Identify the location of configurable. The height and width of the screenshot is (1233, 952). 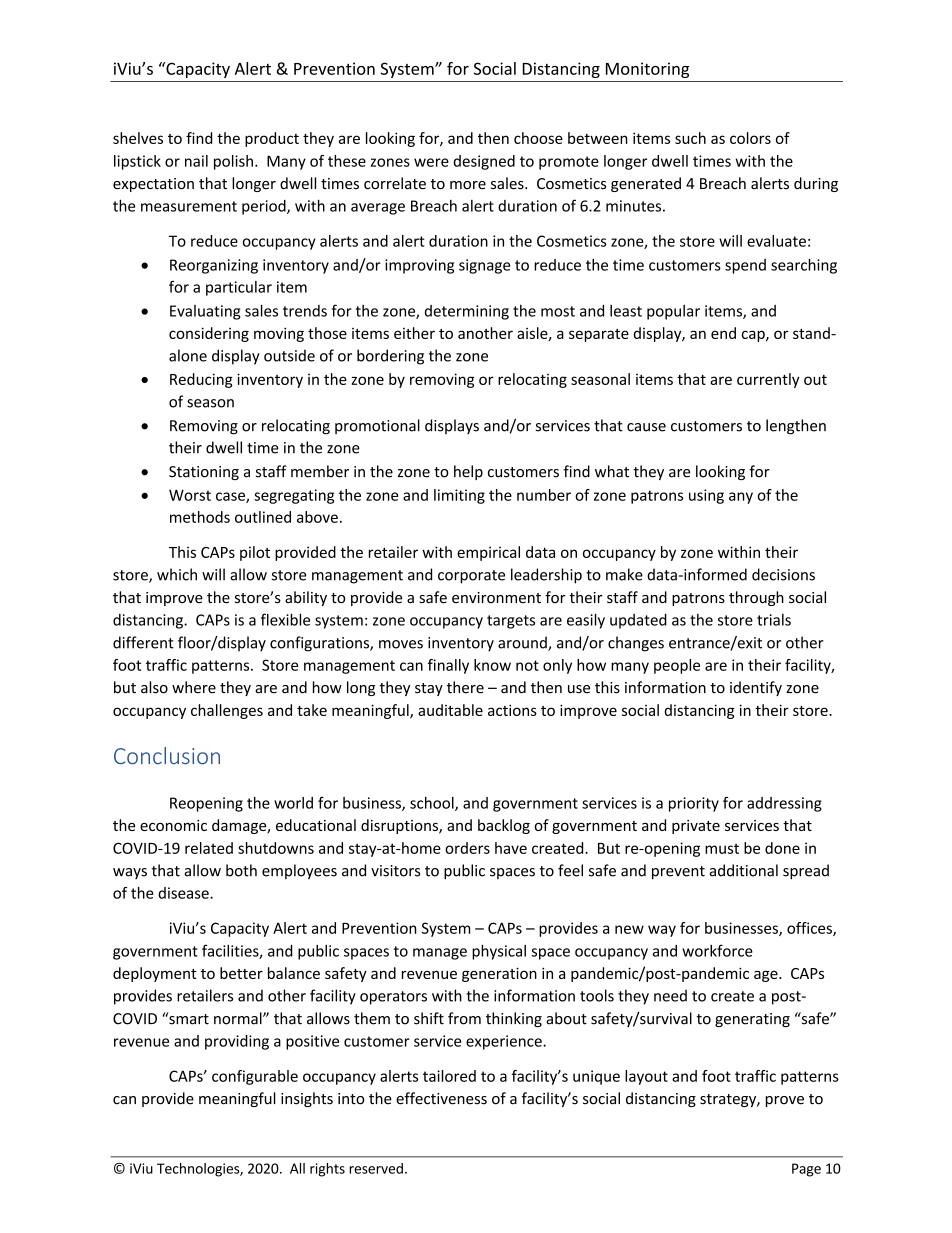
(255, 1077).
